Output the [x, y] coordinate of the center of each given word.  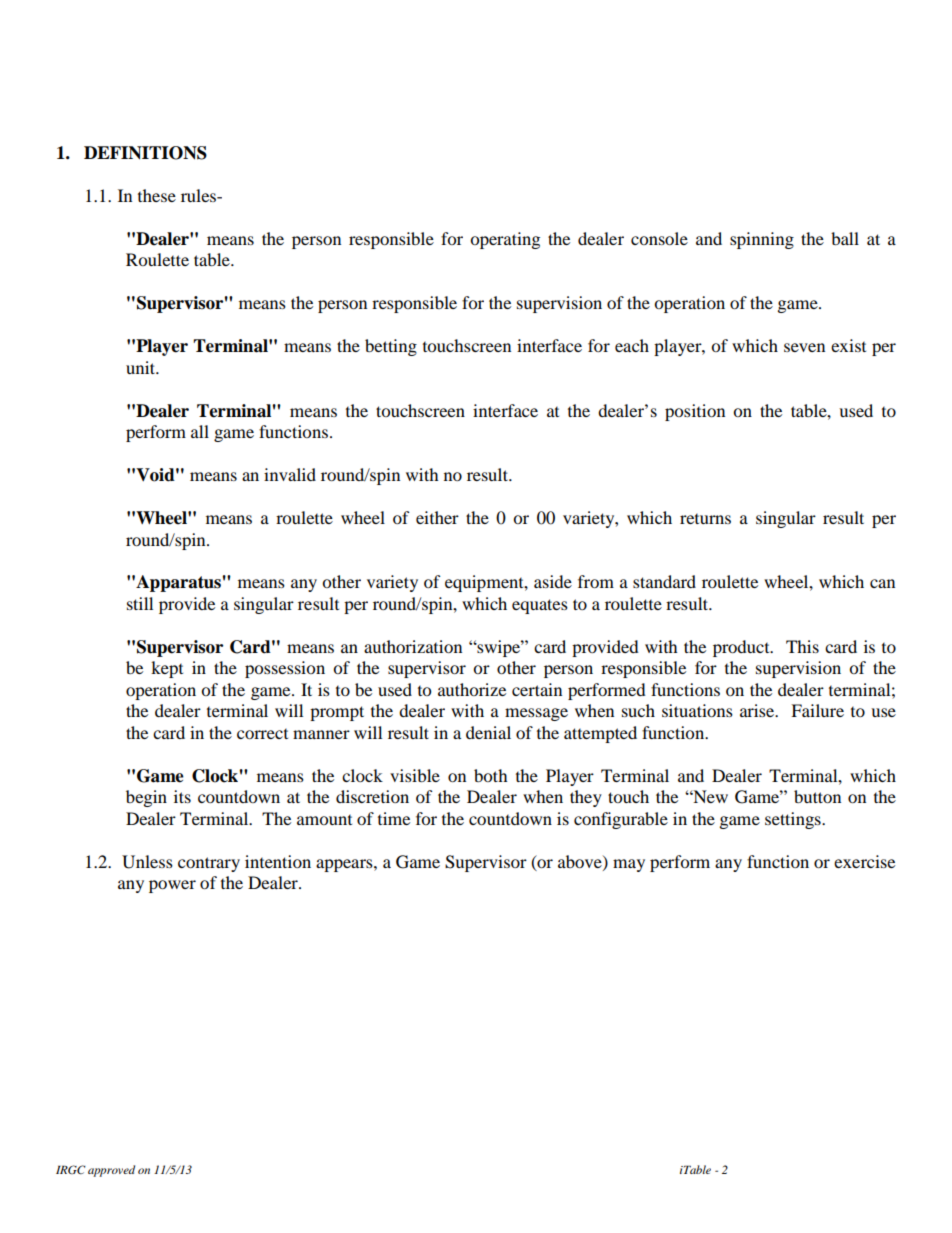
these [157, 195]
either [437, 517]
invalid [290, 474]
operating [505, 240]
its [182, 796]
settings [794, 820]
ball [845, 238]
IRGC [71, 1169]
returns [705, 519]
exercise [864, 861]
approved [111, 1171]
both [491, 775]
